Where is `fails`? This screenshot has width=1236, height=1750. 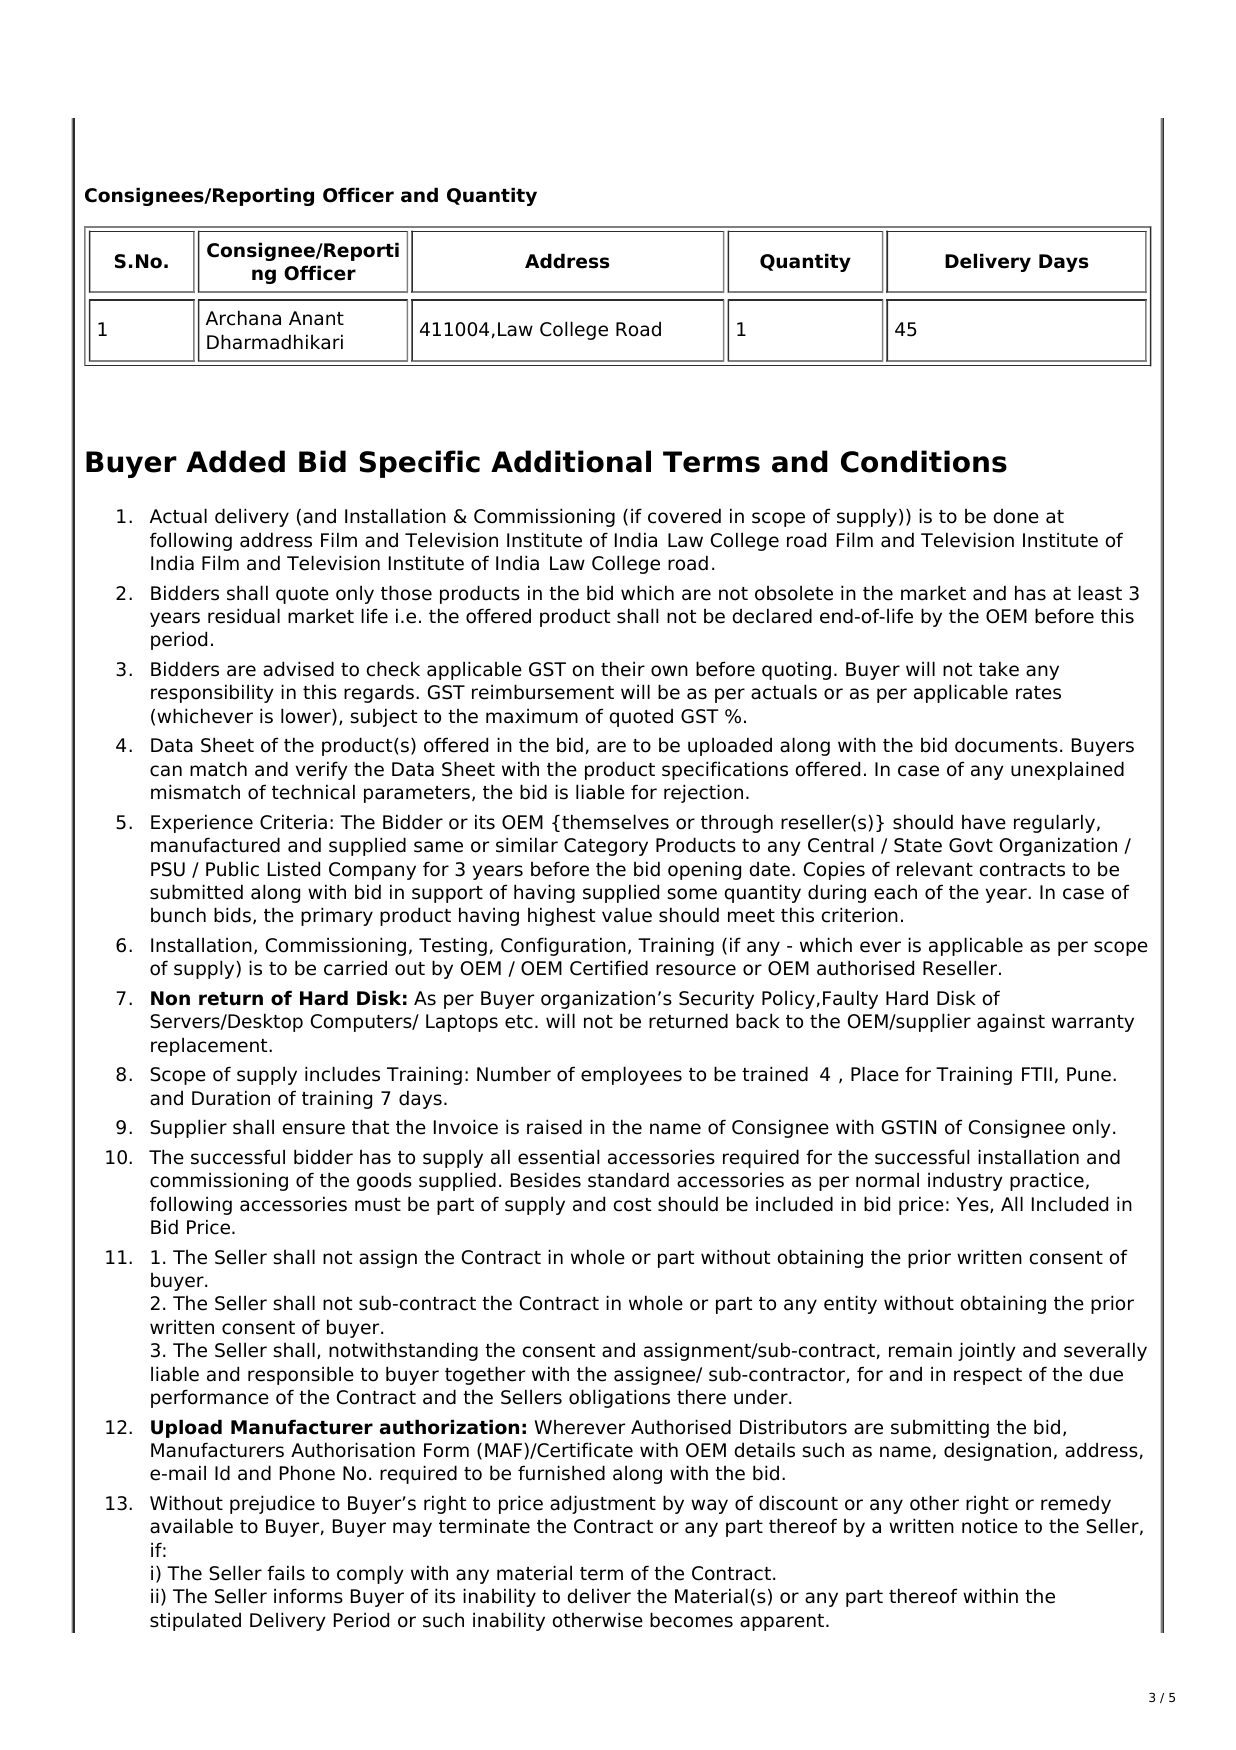
fails is located at coordinates (286, 1573).
